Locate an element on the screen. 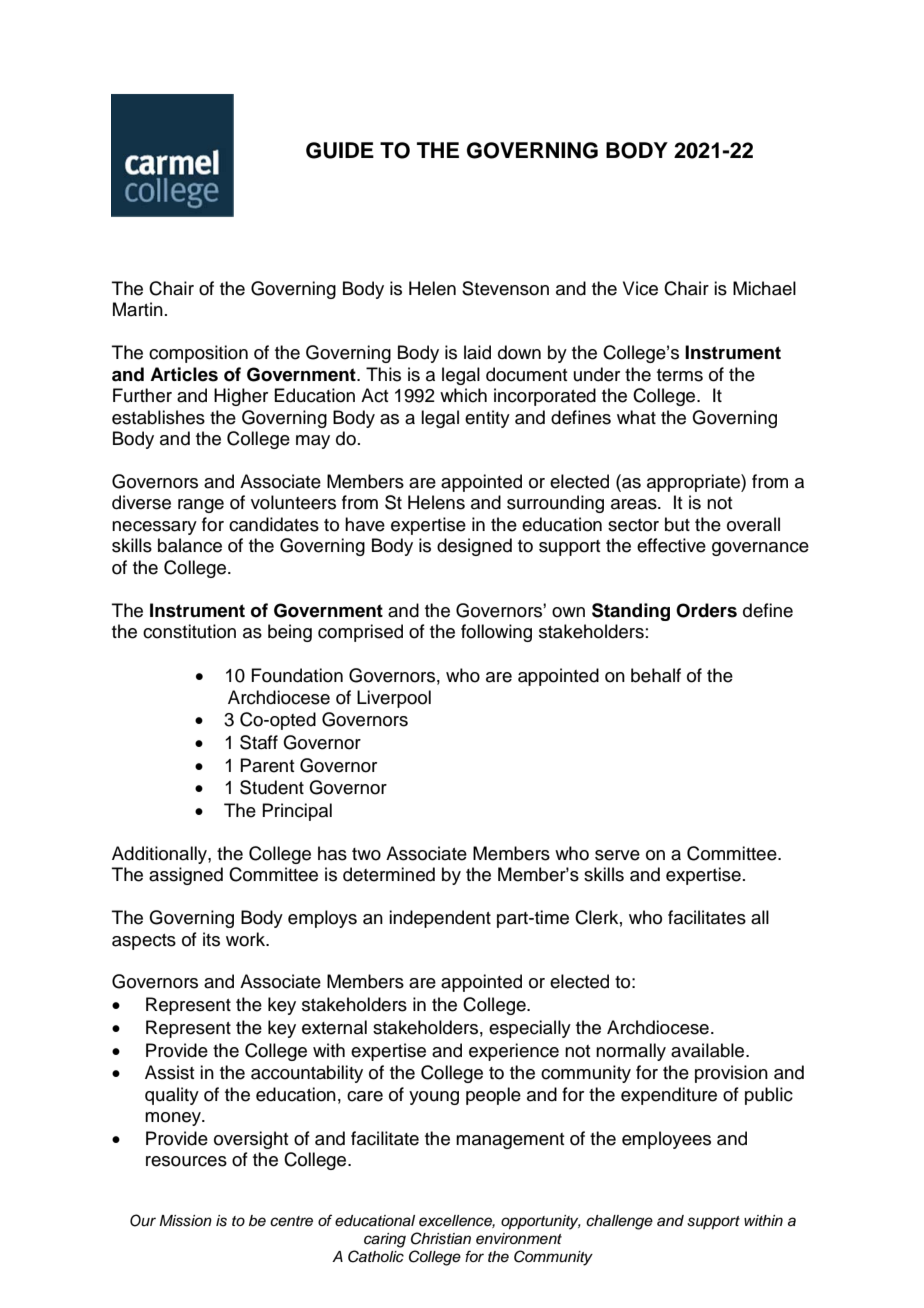  what is located at coordinates (636, 417).
